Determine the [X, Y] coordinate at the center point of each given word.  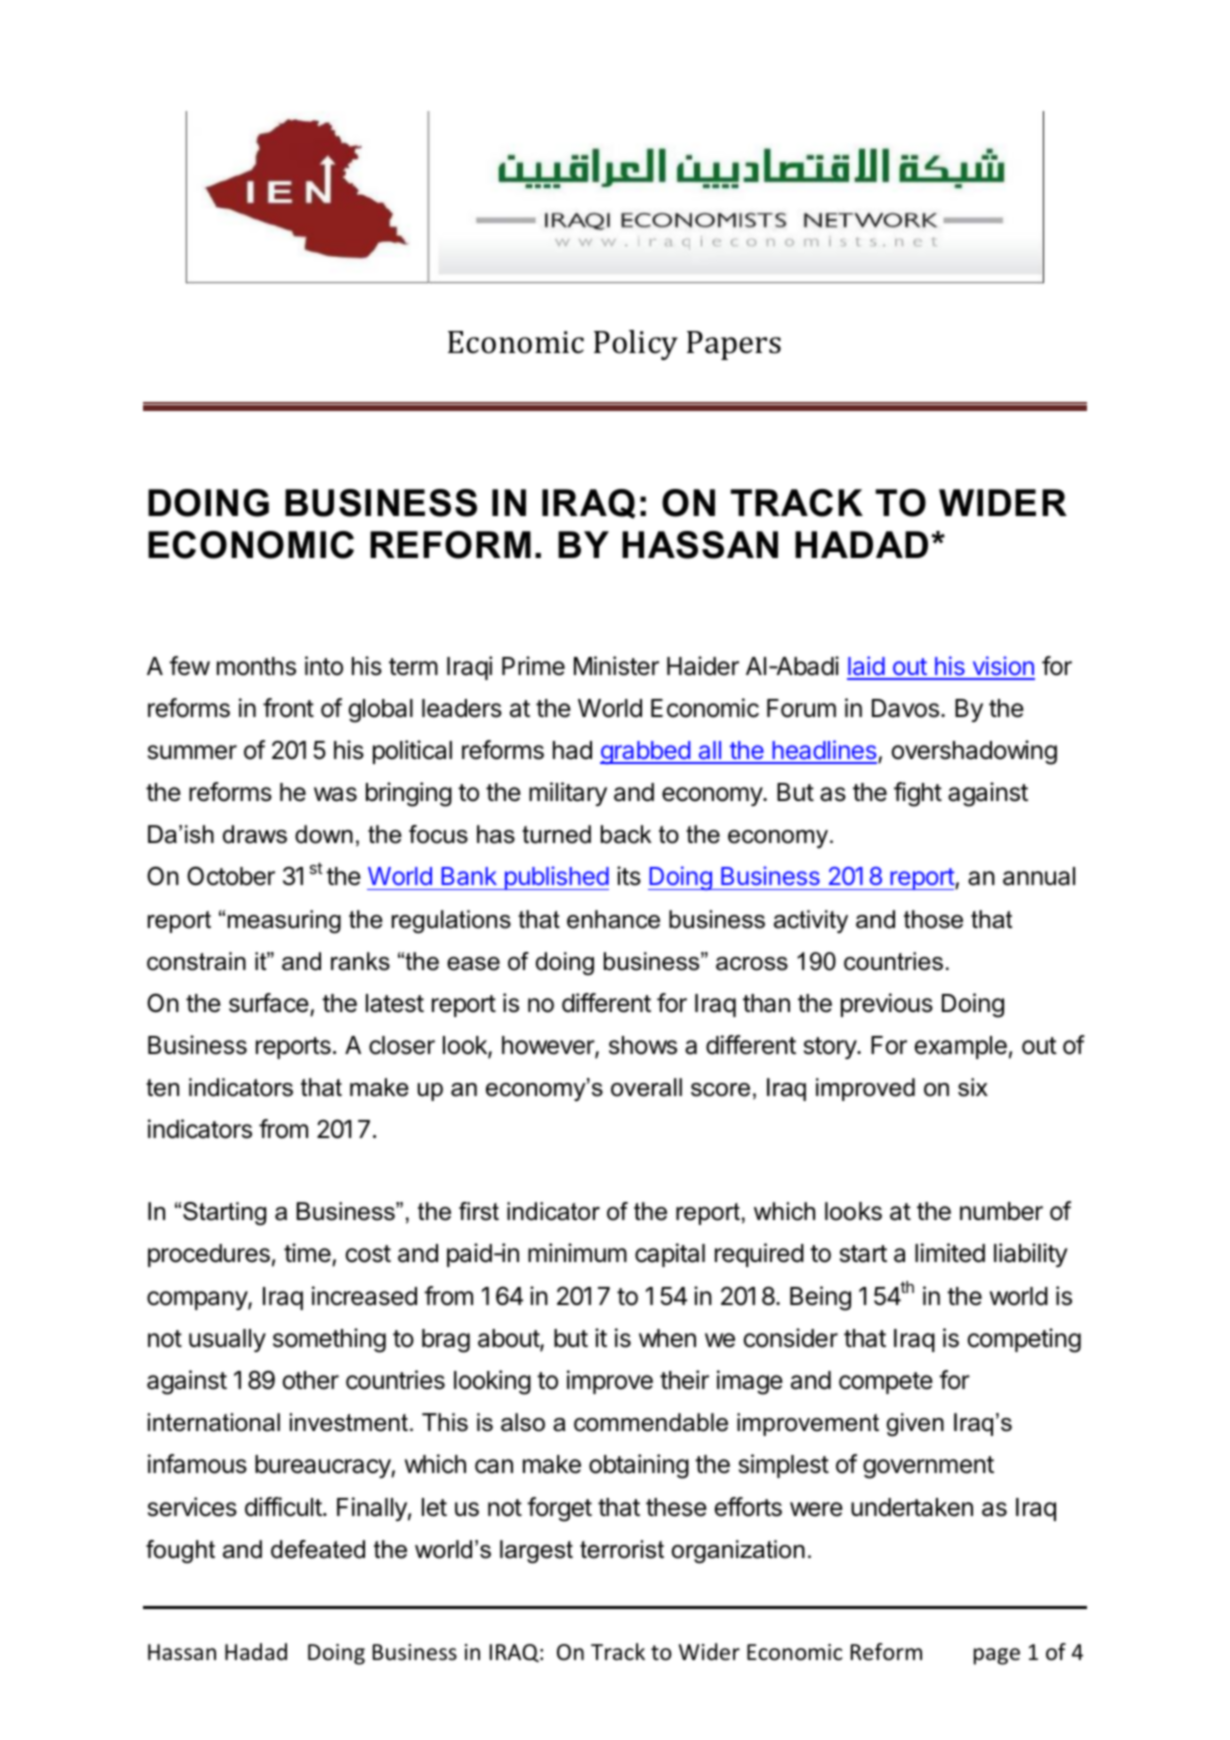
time [308, 1254]
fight [918, 794]
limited [950, 1253]
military [568, 794]
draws [255, 834]
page [997, 1656]
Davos [905, 708]
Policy [636, 345]
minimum [577, 1252]
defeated [318, 1549]
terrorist [622, 1549]
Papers [734, 345]
